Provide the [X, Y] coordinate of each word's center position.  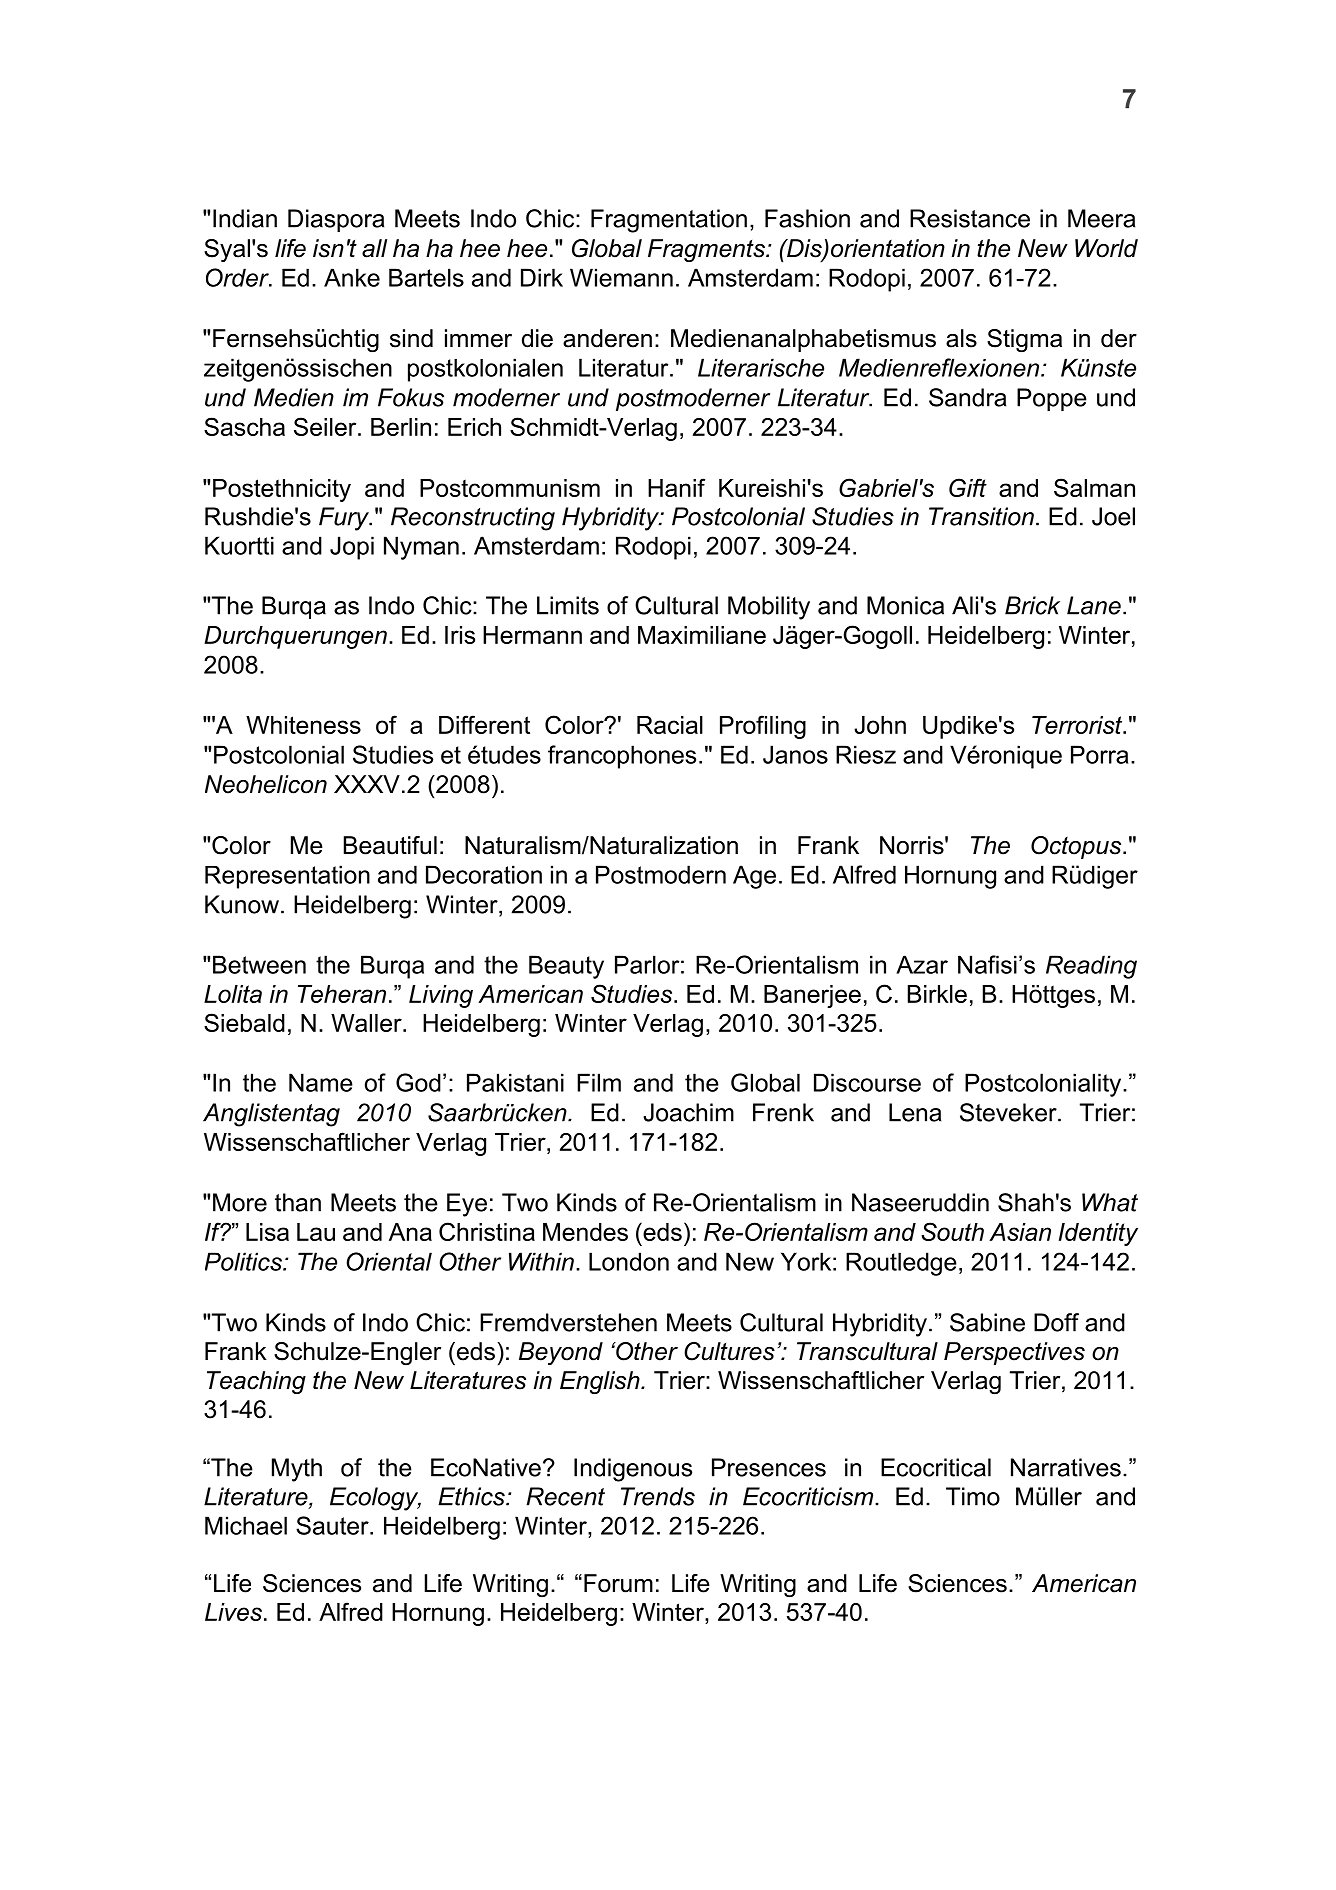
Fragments [707, 250]
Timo [973, 1496]
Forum [618, 1583]
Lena [915, 1112]
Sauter [333, 1525]
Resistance [970, 218]
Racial [670, 725]
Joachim [688, 1112]
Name [321, 1082]
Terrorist [1078, 725]
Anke [352, 277]
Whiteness [303, 725]
